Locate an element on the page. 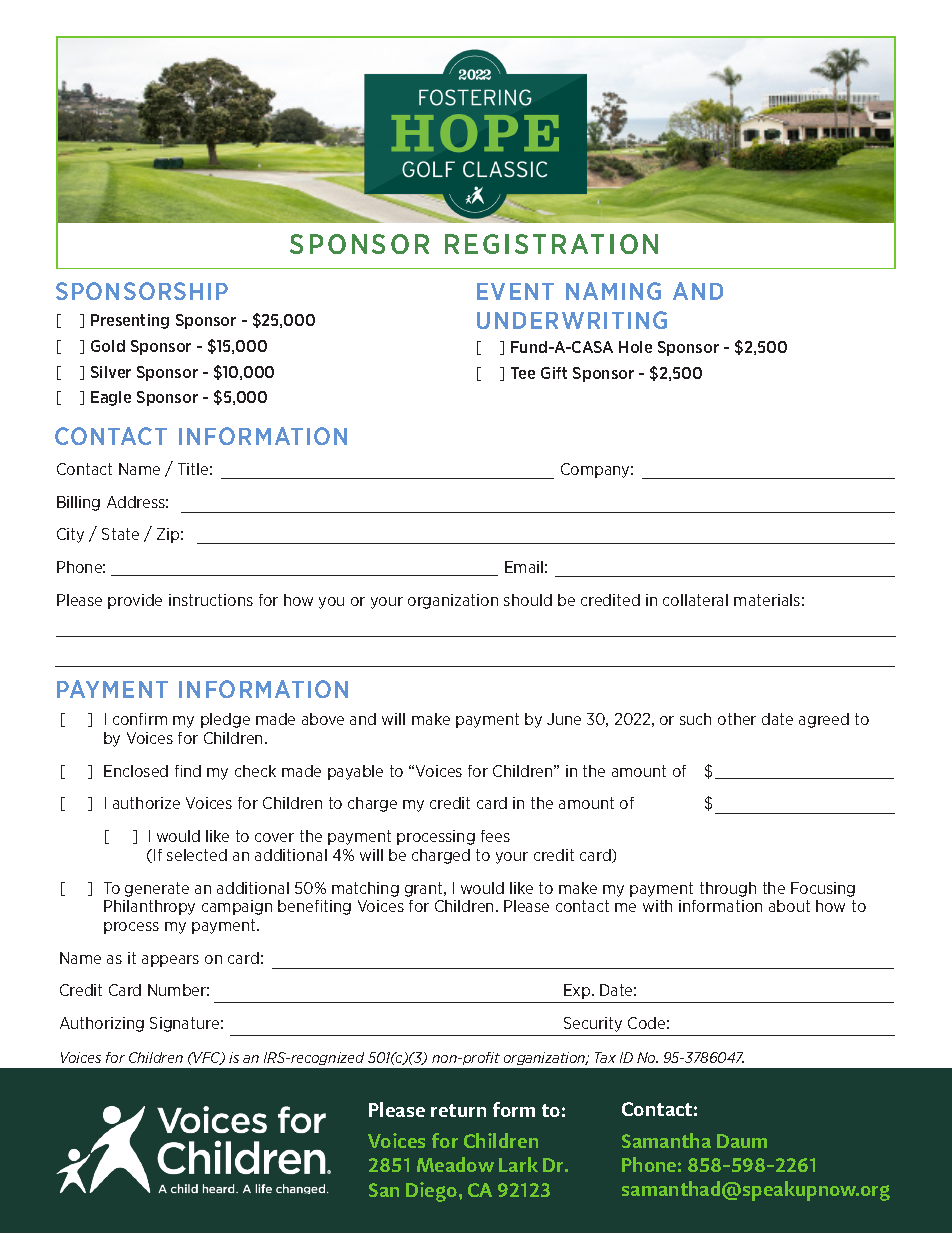 This document has width=952, height=1233. San is located at coordinates (384, 1190).
